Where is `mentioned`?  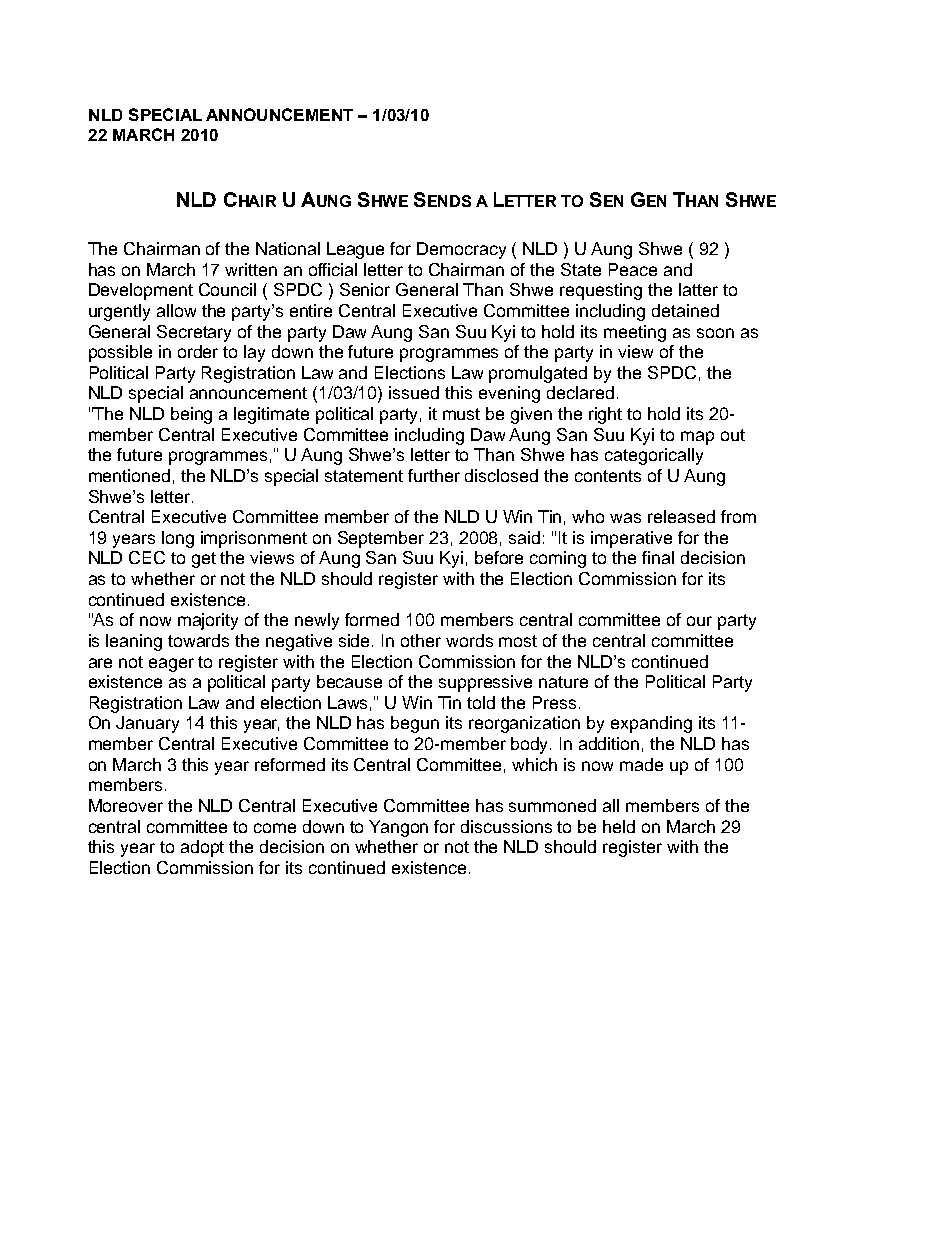
mentioned is located at coordinates (129, 475).
